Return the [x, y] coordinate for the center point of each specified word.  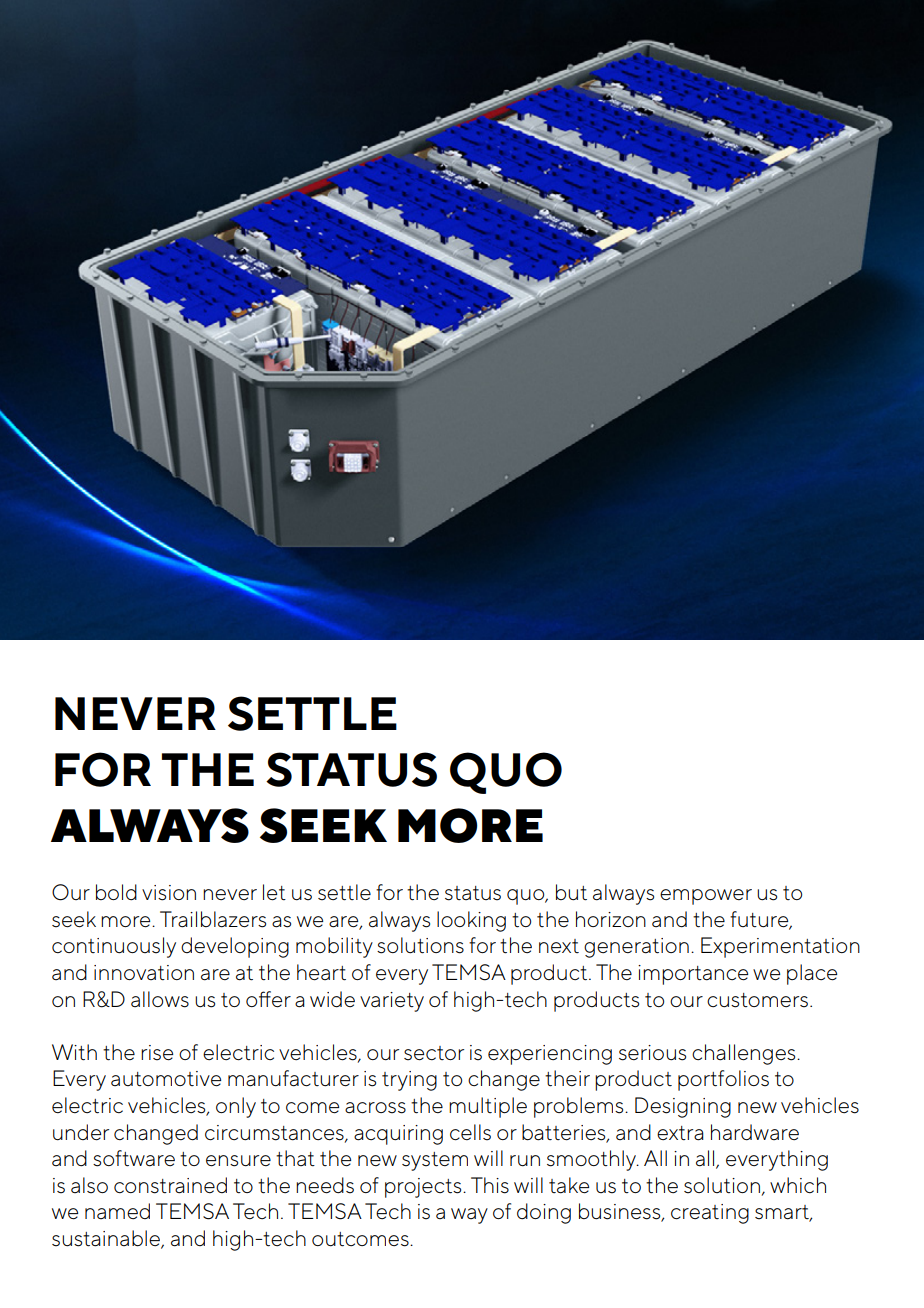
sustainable [107, 1239]
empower [706, 897]
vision [169, 893]
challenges [745, 1054]
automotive [166, 1079]
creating [710, 1214]
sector [434, 1053]
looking [471, 921]
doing [544, 1213]
